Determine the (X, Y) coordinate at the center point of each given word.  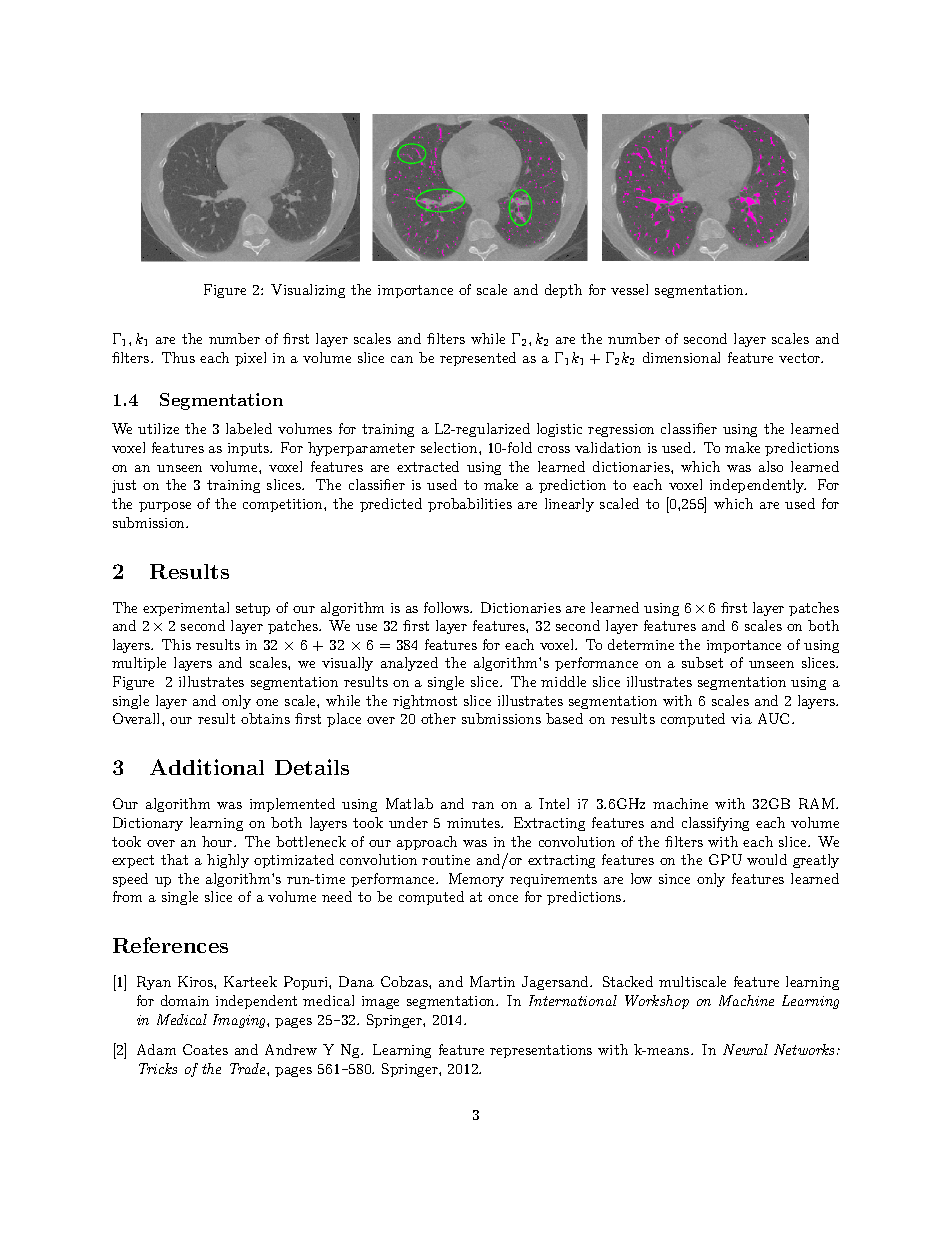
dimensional (681, 357)
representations (541, 1051)
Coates (205, 1049)
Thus (178, 357)
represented (478, 359)
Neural (745, 1049)
